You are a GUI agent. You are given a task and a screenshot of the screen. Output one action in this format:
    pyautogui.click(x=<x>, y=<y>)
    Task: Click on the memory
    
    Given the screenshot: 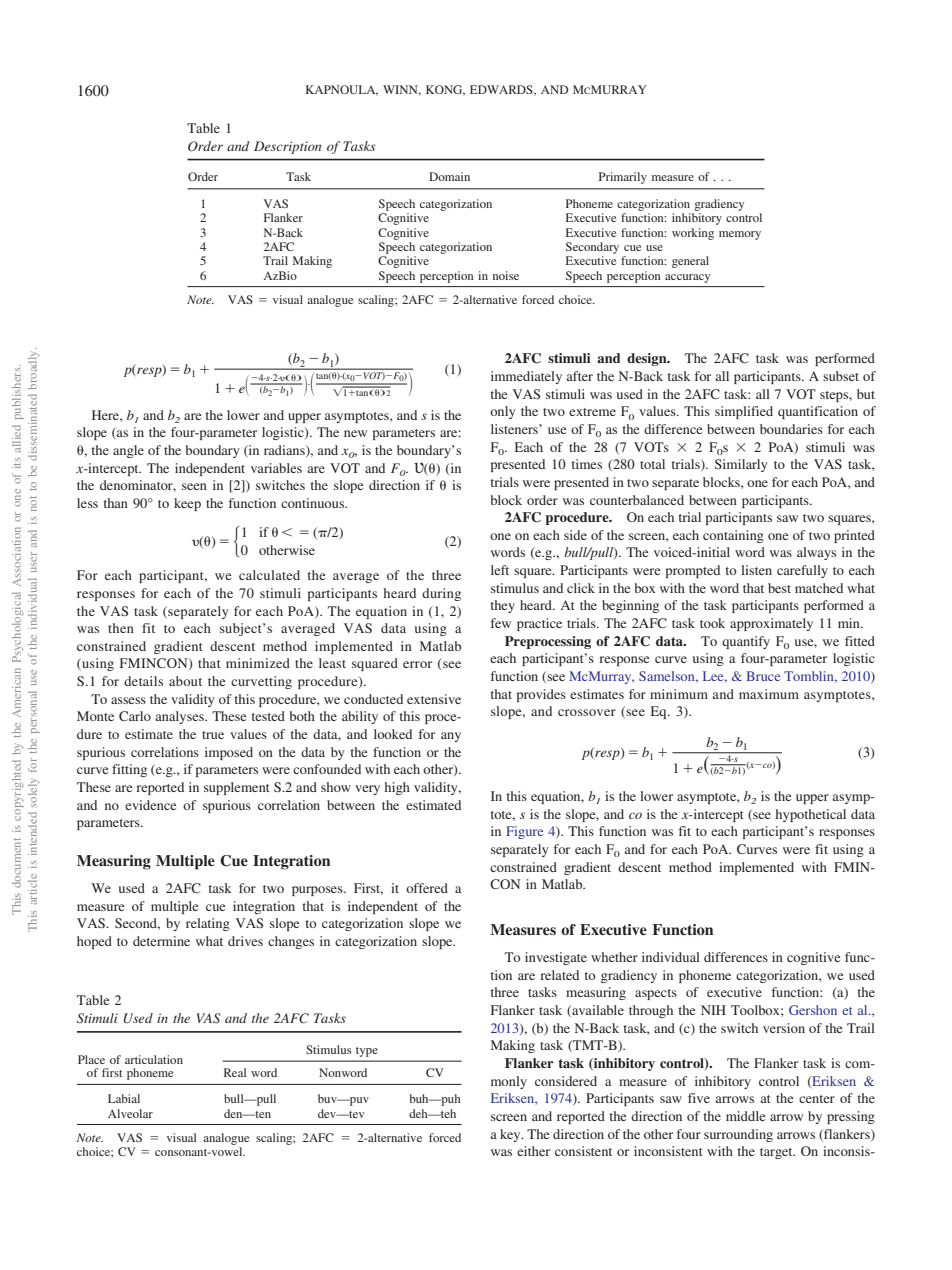 What is the action you would take?
    pyautogui.click(x=740, y=235)
